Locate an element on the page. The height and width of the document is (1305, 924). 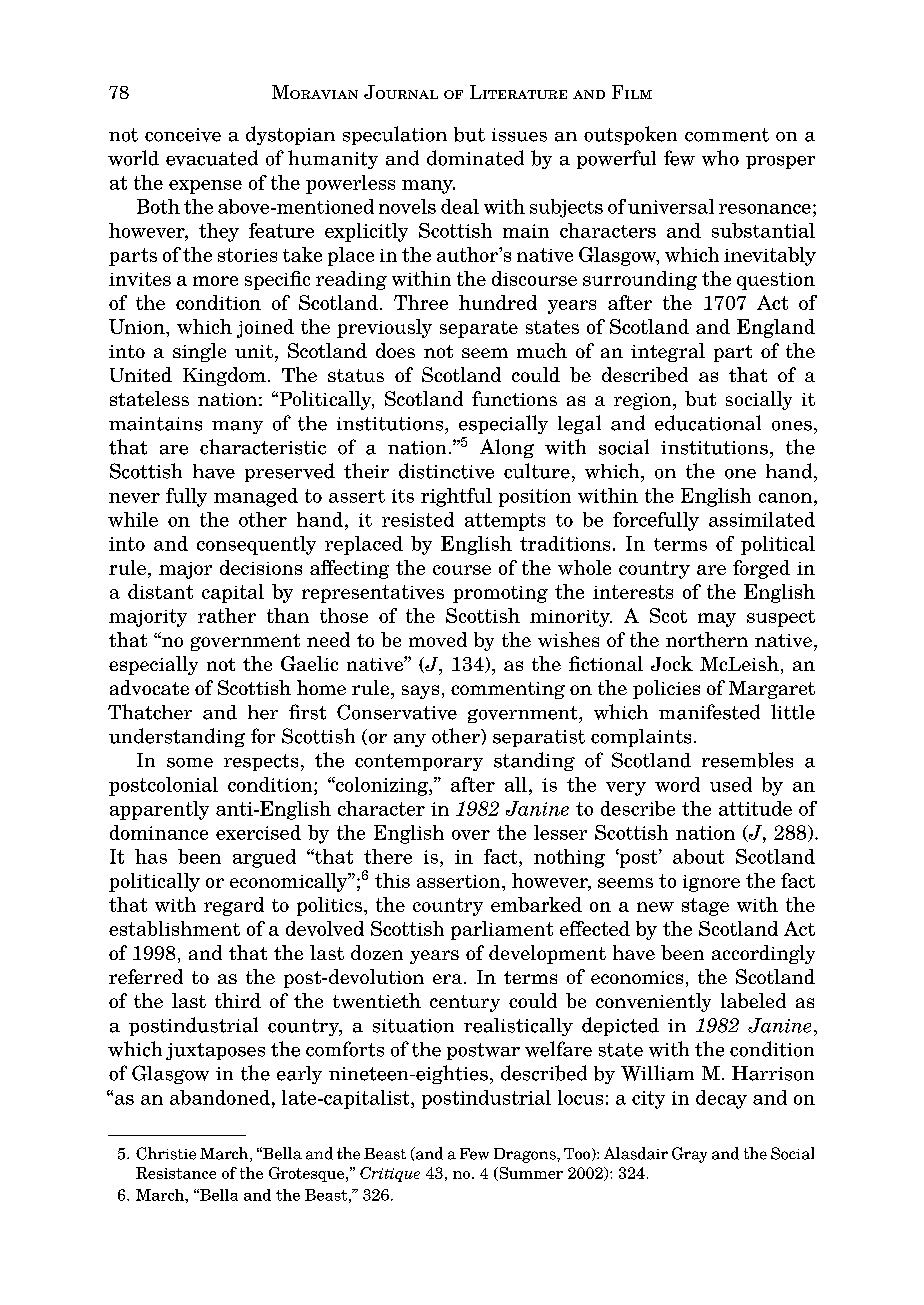
conceive is located at coordinates (183, 135).
